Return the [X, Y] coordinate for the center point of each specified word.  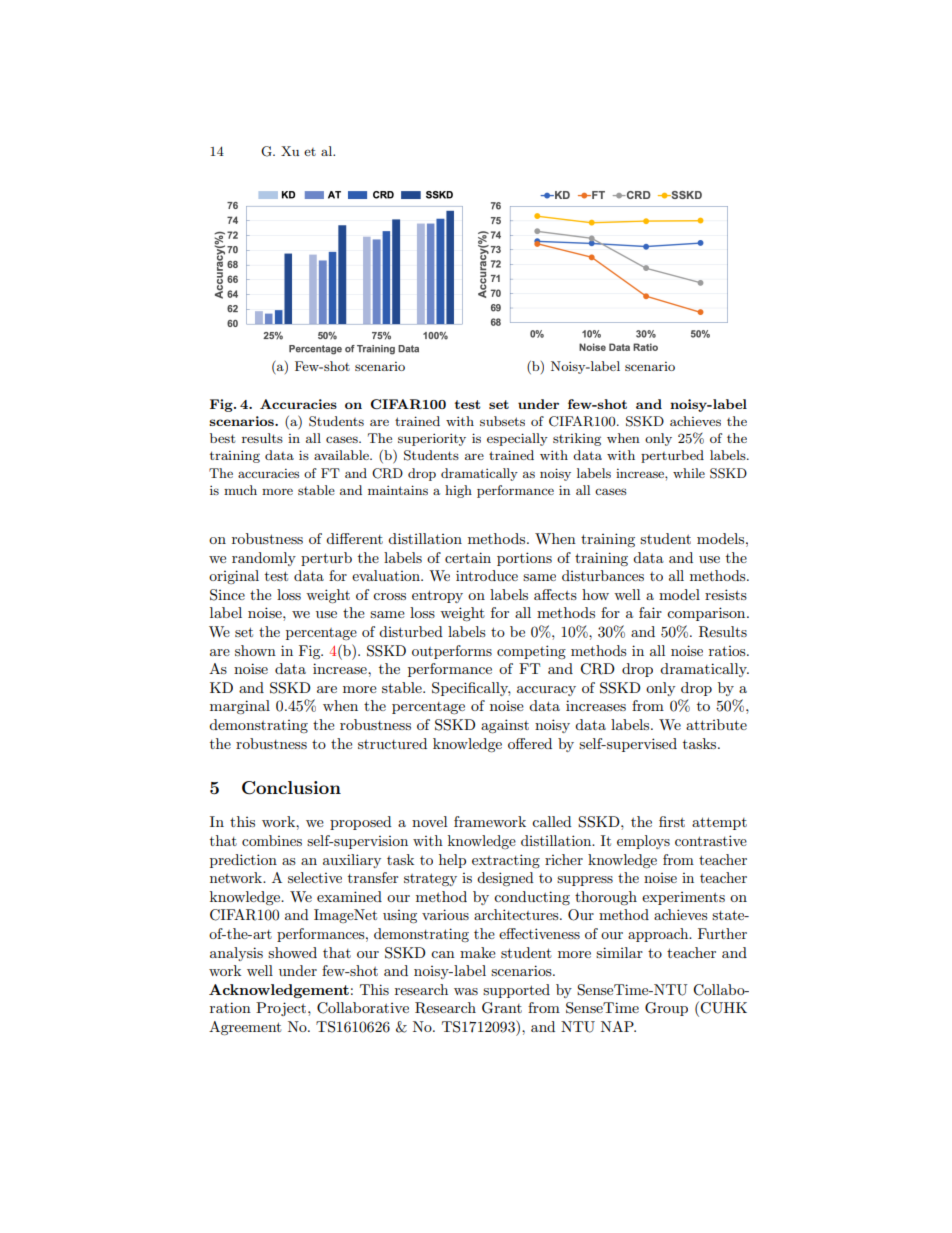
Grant [502, 1008]
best [223, 438]
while [689, 473]
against [505, 726]
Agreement [245, 1028]
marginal [240, 707]
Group [666, 1009]
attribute [716, 724]
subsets [502, 421]
